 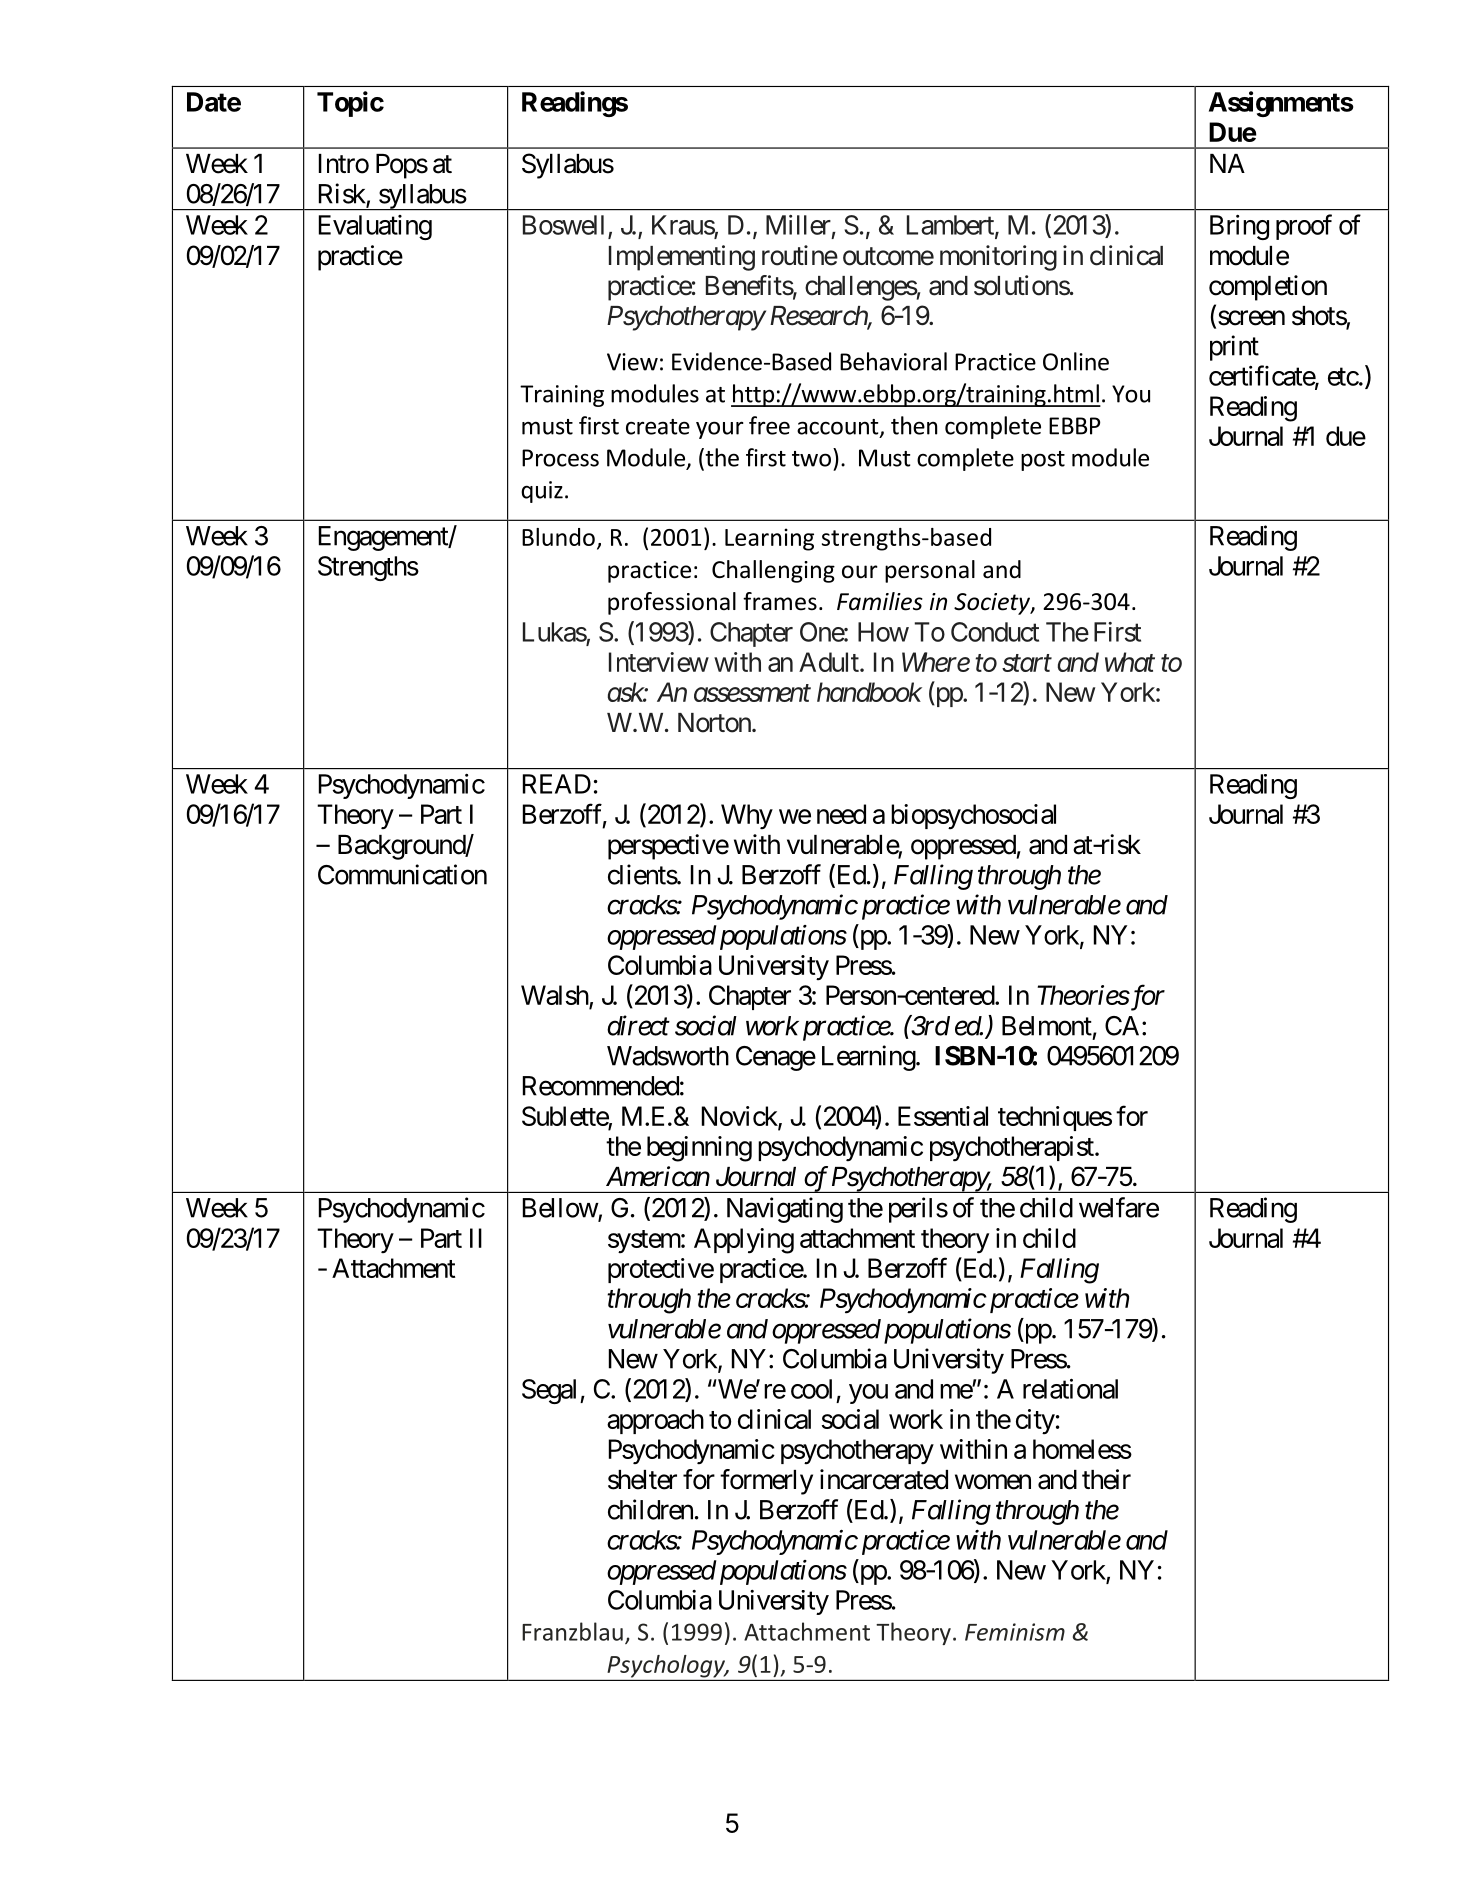 What do you see at coordinates (561, 1209) in the image?
I see `Bellow` at bounding box center [561, 1209].
